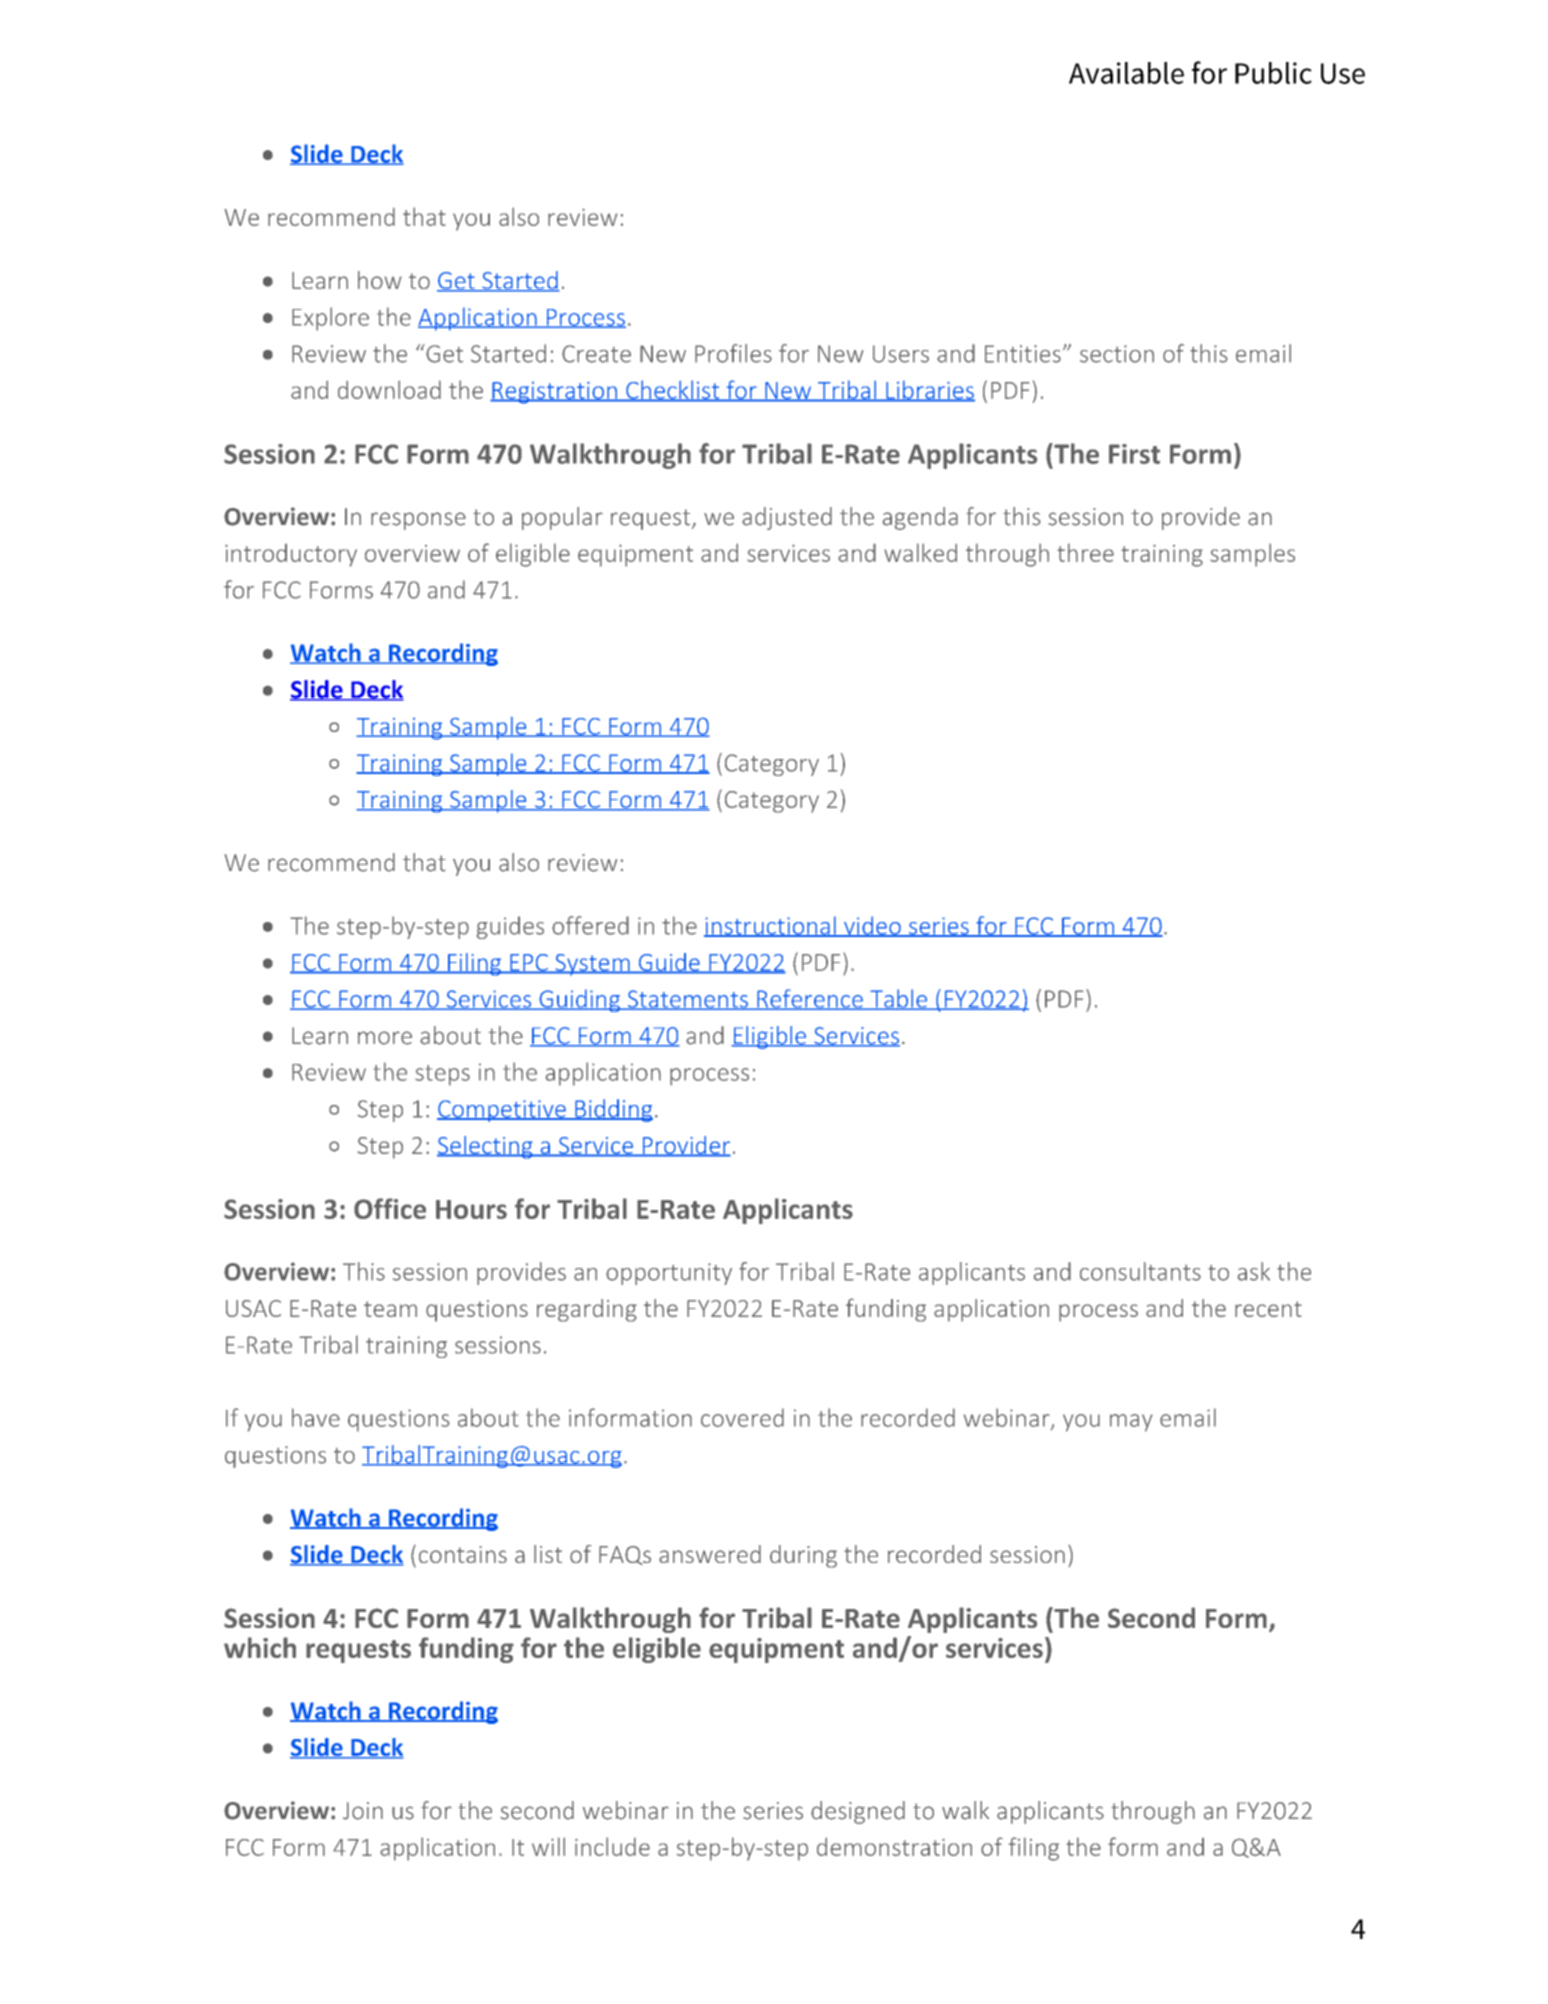  Describe the element at coordinates (742, 1417) in the screenshot. I see `covered` at that location.
